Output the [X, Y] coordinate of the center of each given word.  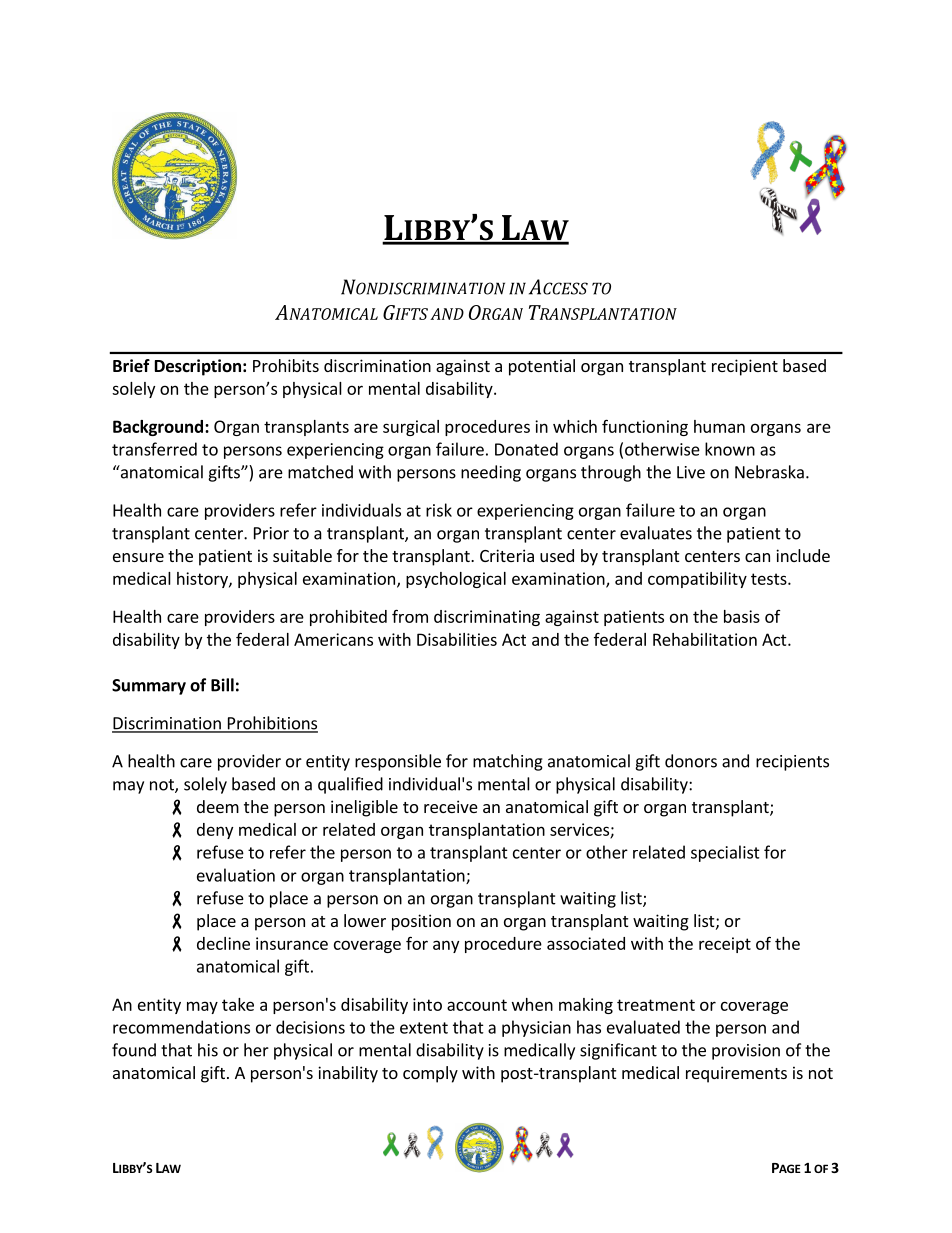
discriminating [487, 618]
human [719, 426]
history [203, 580]
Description [198, 367]
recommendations [181, 1027]
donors [691, 761]
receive [451, 806]
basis [742, 616]
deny [215, 831]
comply [430, 1074]
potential [542, 367]
